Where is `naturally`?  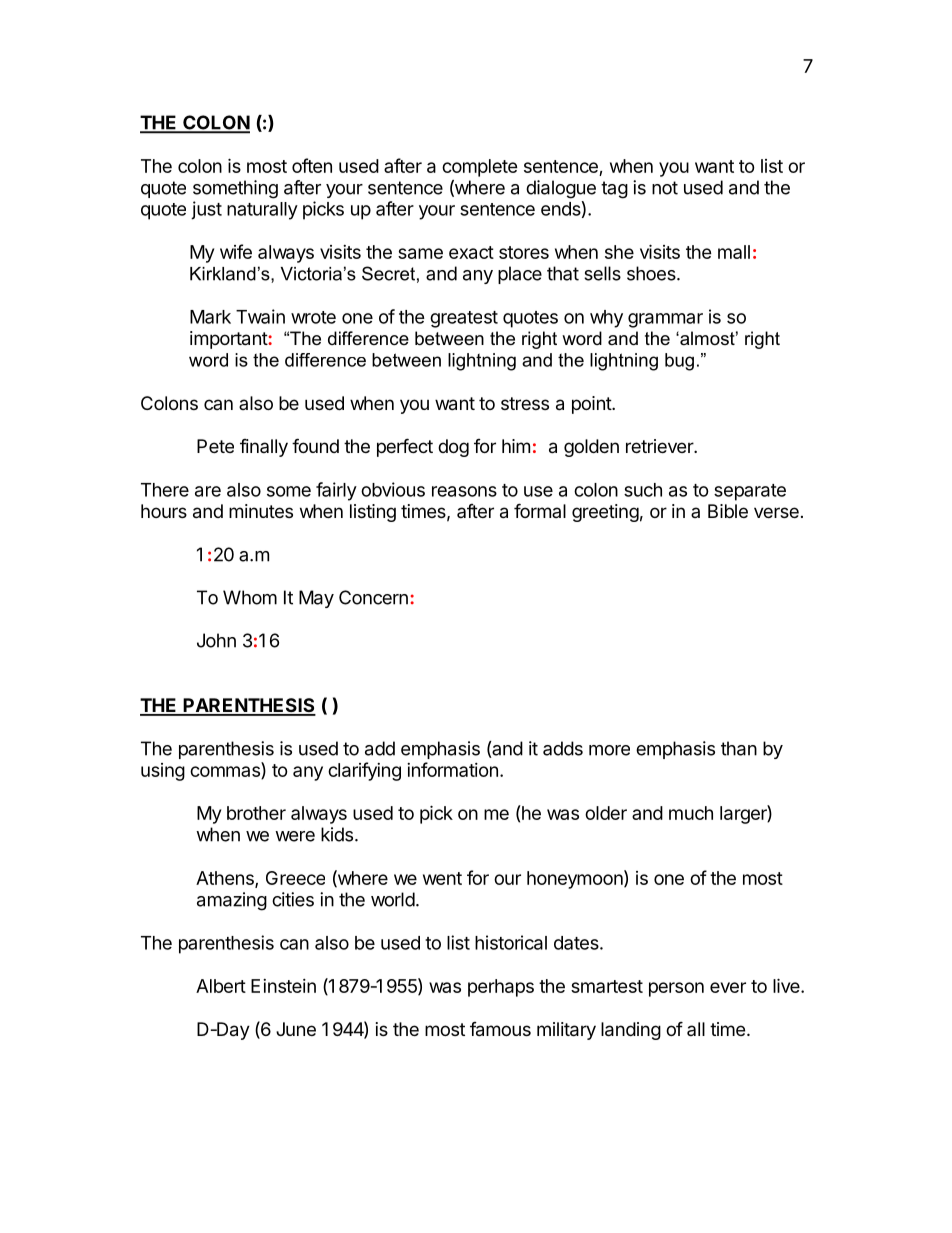
naturally is located at coordinates (262, 211).
